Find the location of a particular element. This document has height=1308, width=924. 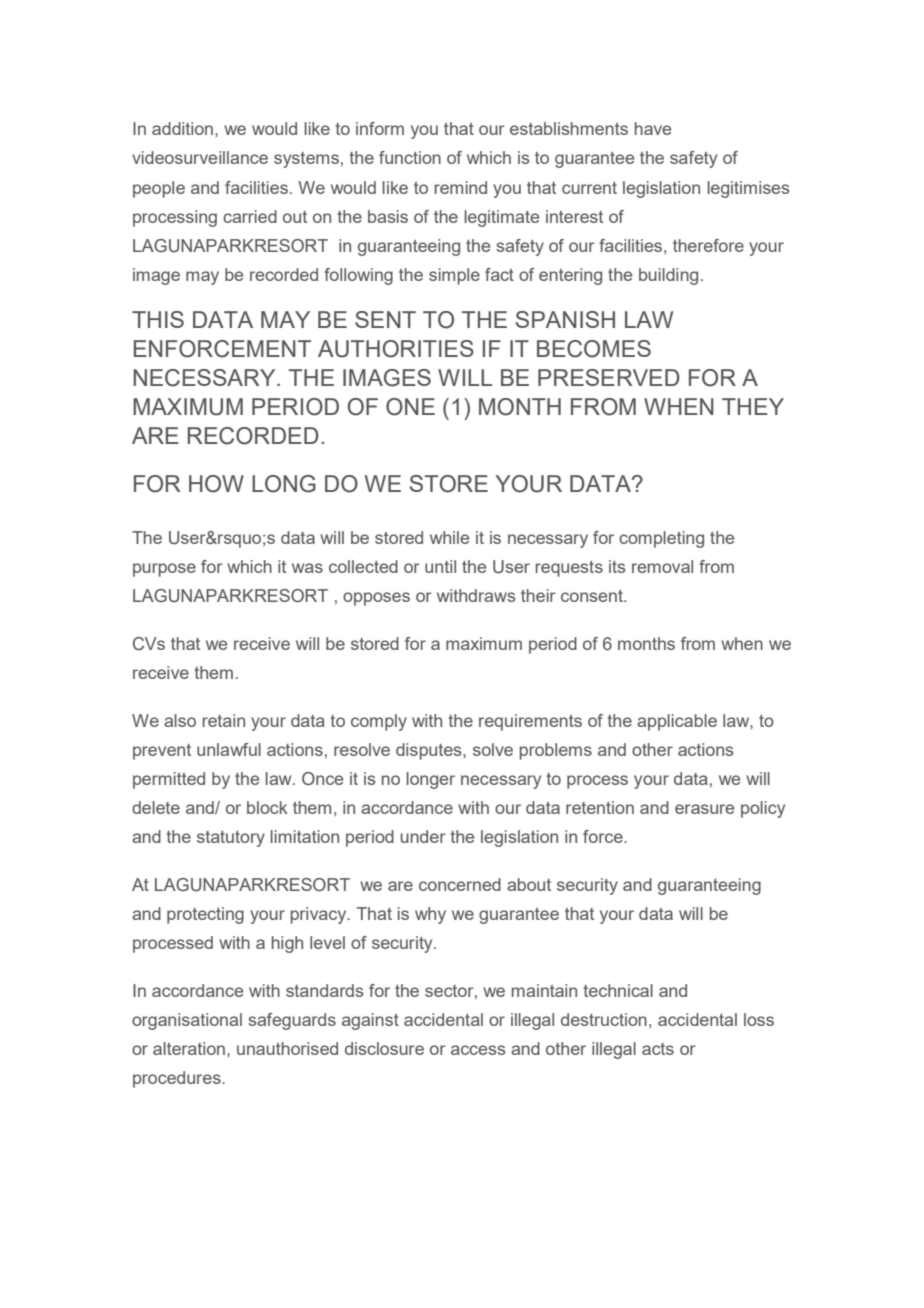

acts is located at coordinates (658, 1049).
